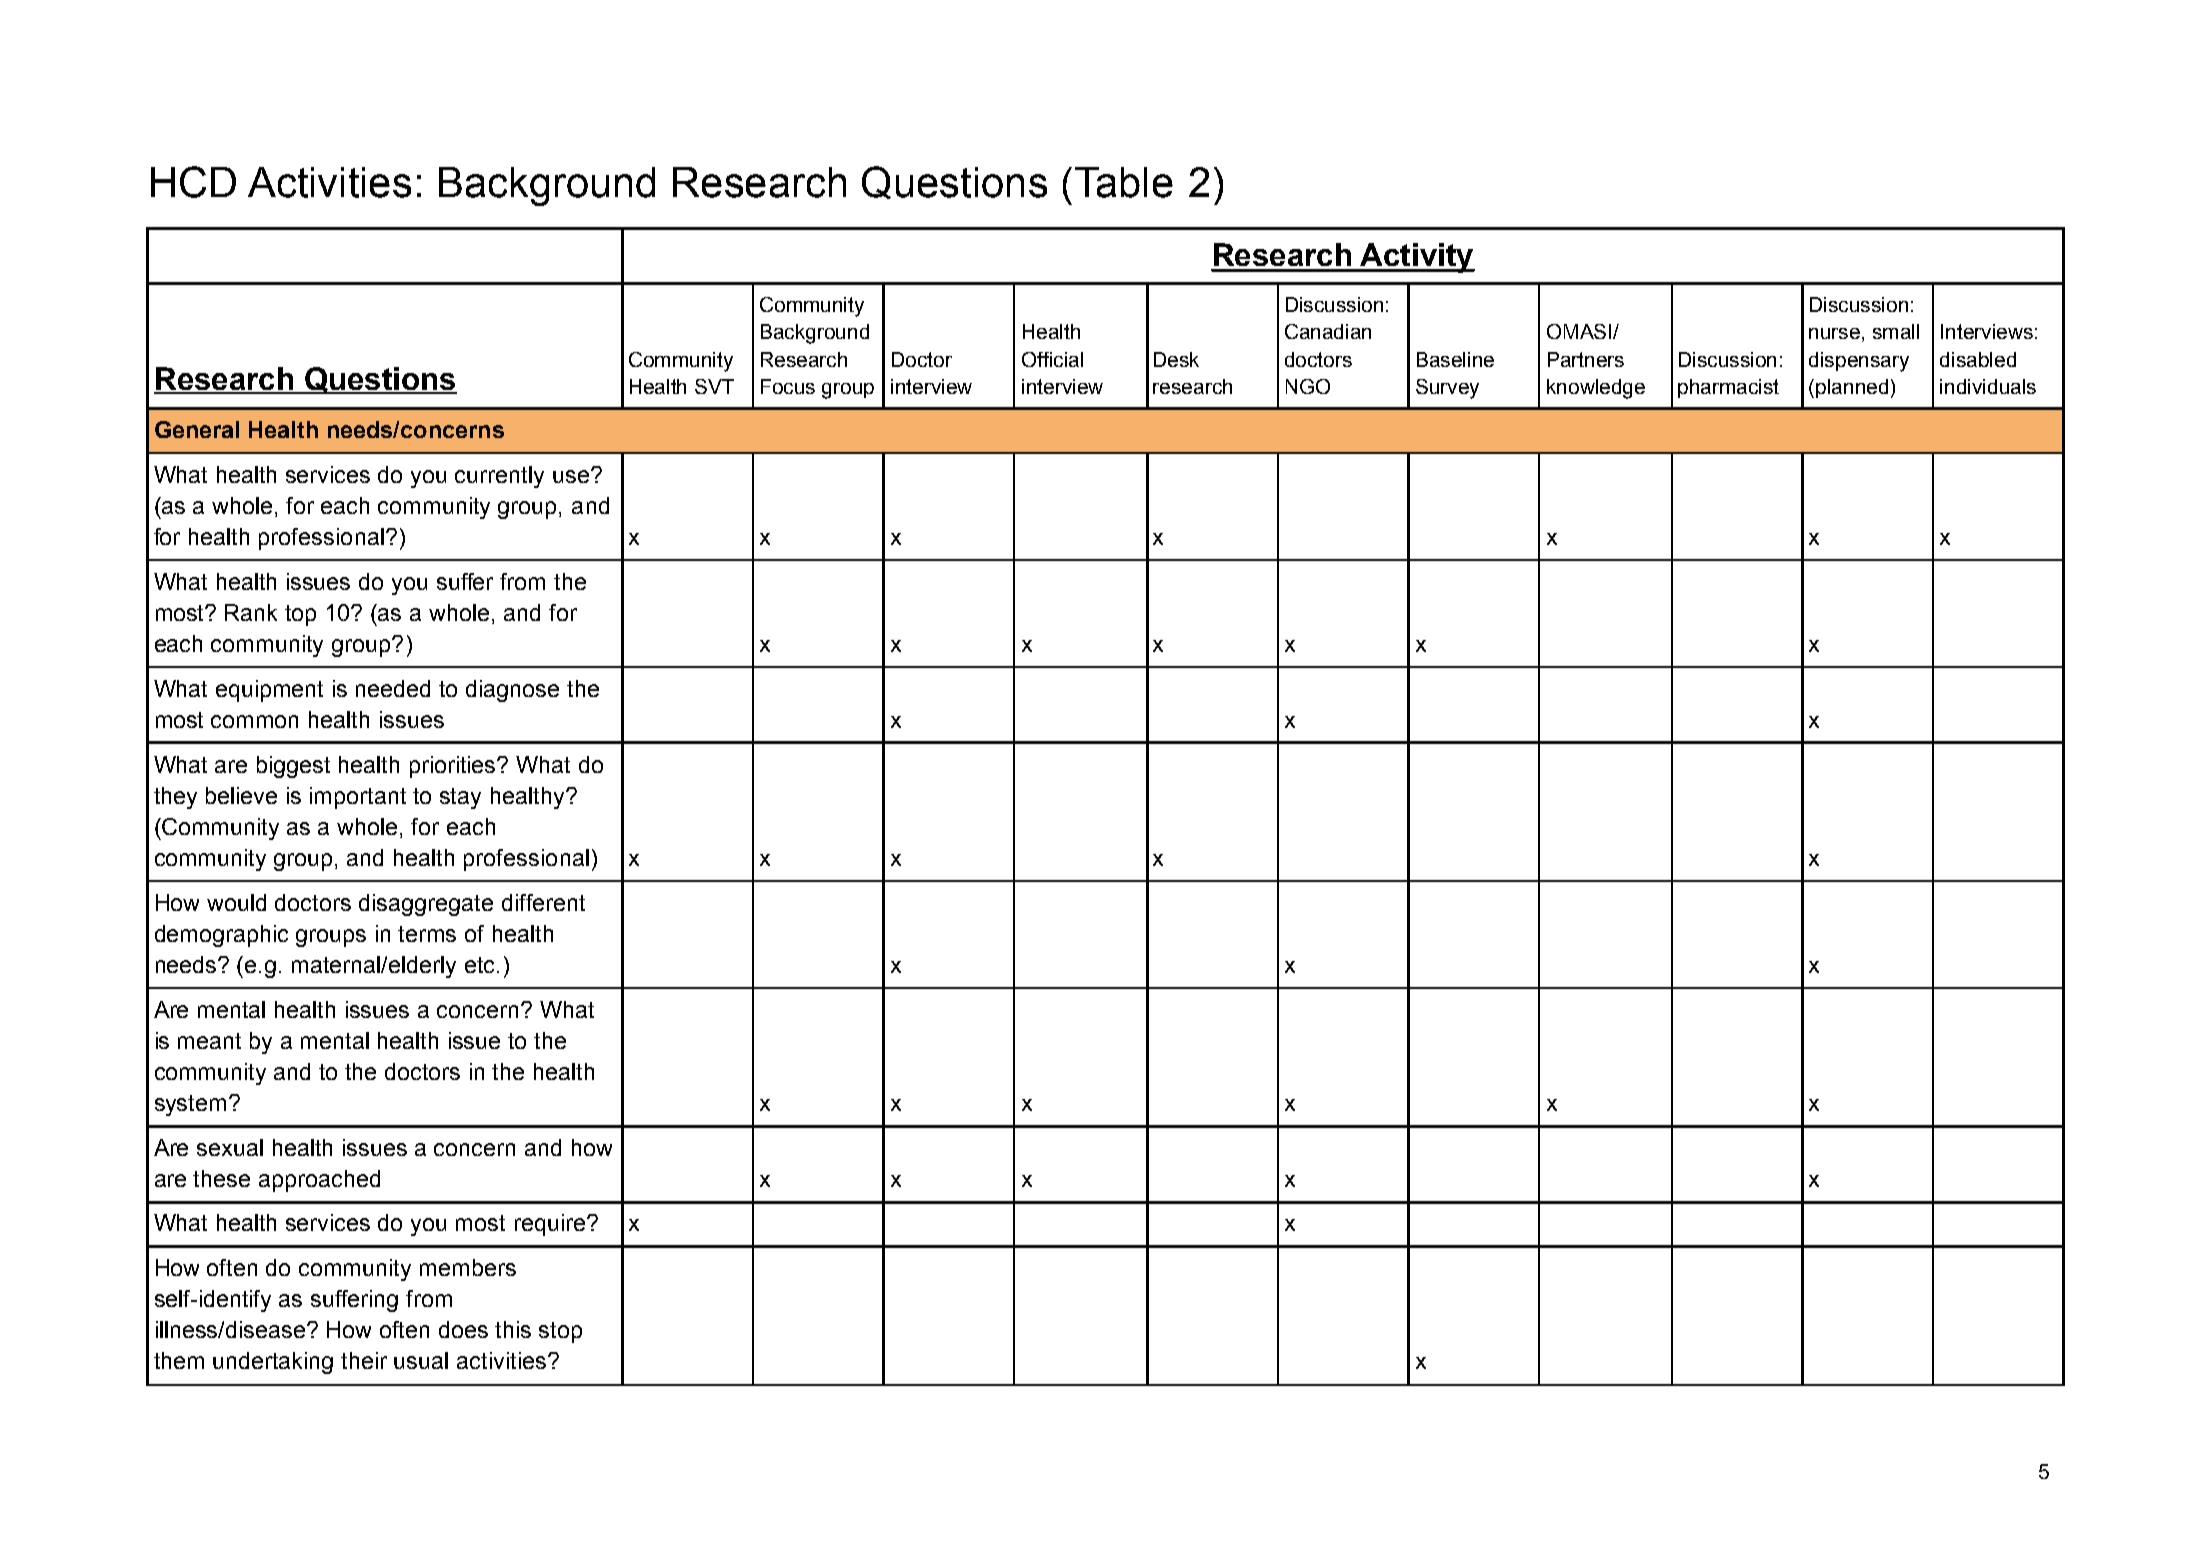 The image size is (2198, 1556). I want to click on nurse, so click(1834, 333).
